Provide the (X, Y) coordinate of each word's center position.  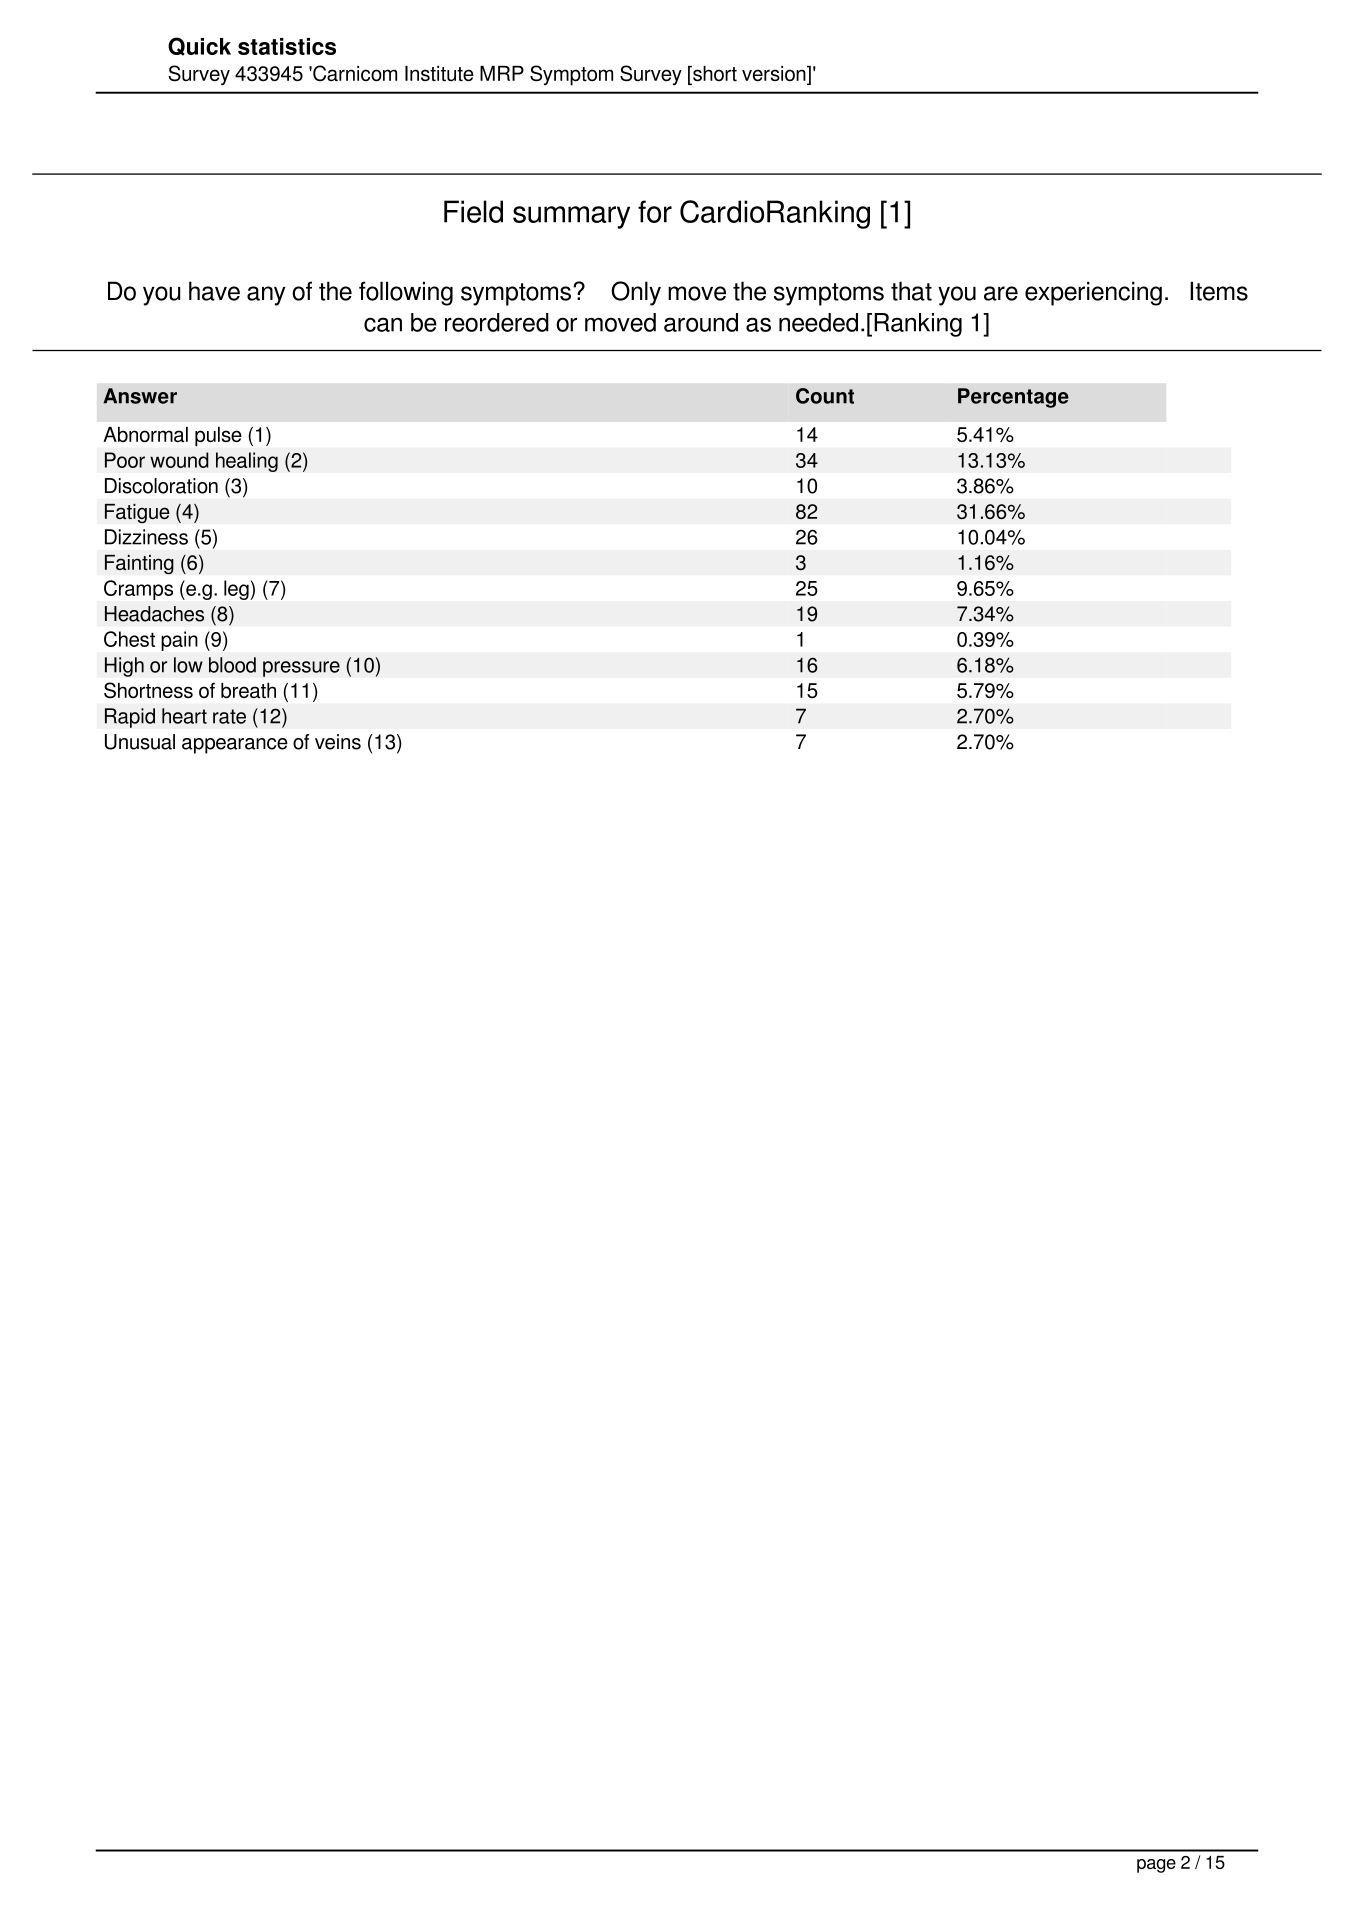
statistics (287, 46)
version (775, 75)
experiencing (1093, 293)
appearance (235, 746)
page (1156, 1866)
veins (338, 742)
